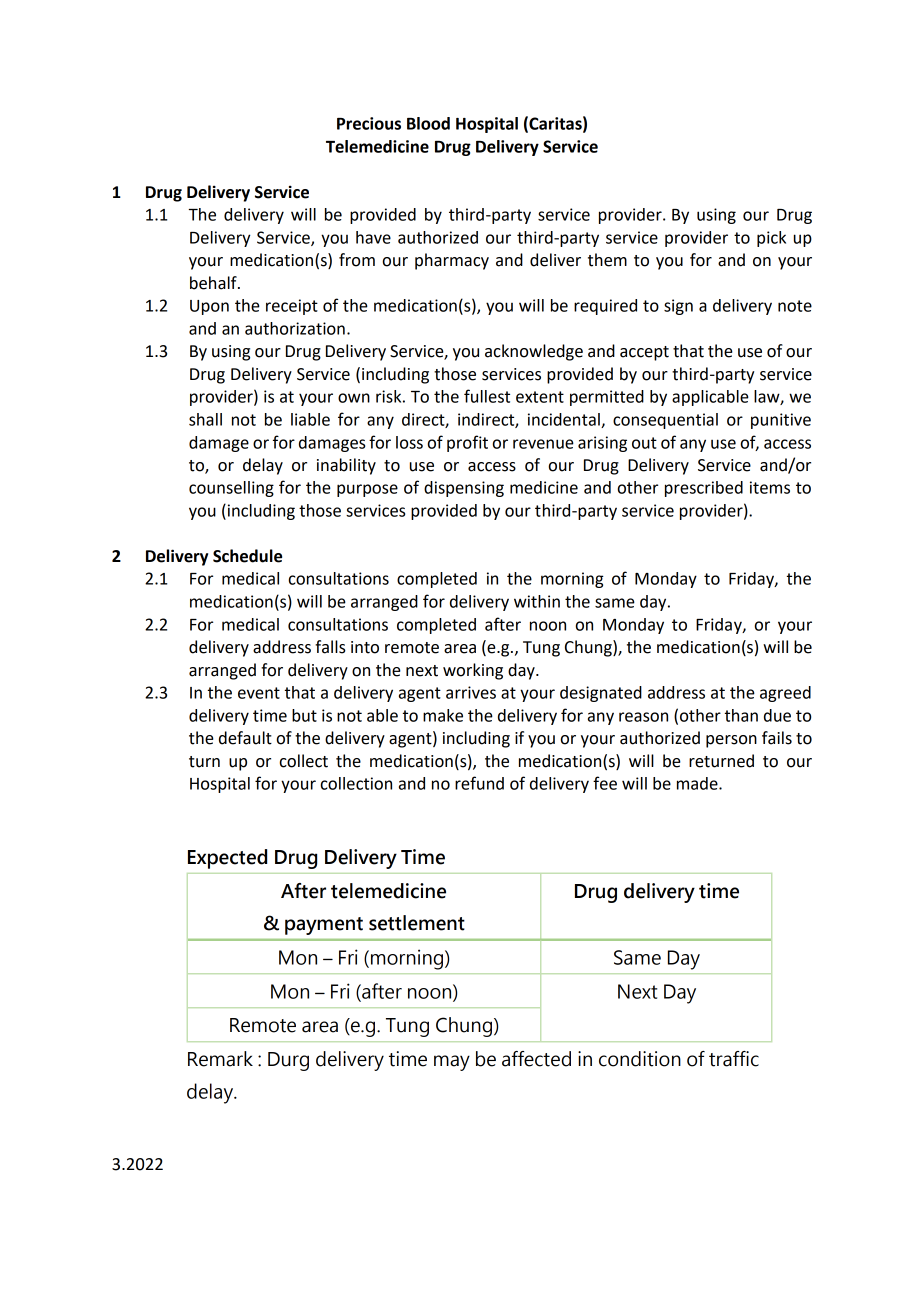 The width and height of the page is (924, 1308). I want to click on Blood, so click(428, 123).
